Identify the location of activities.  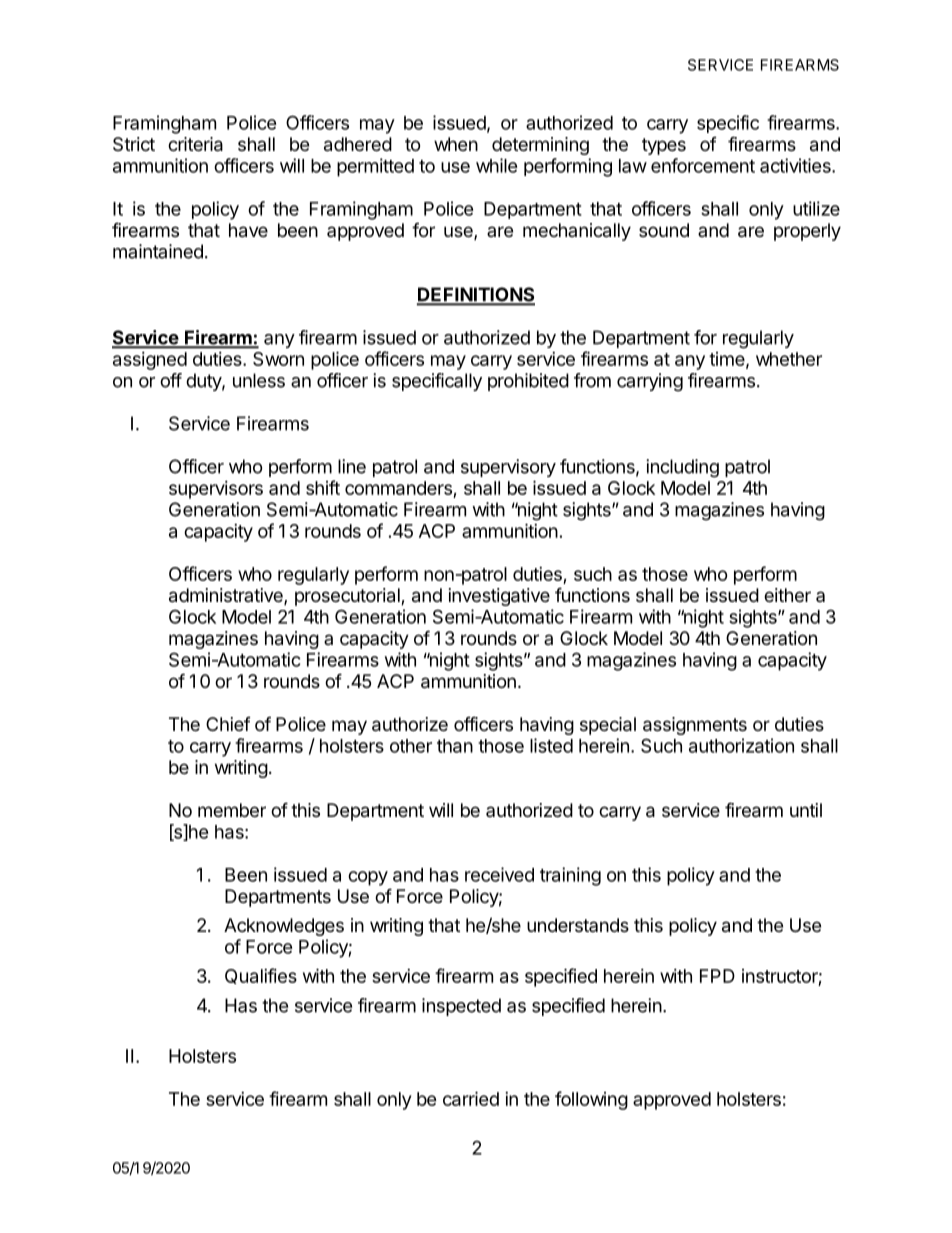
(796, 165).
